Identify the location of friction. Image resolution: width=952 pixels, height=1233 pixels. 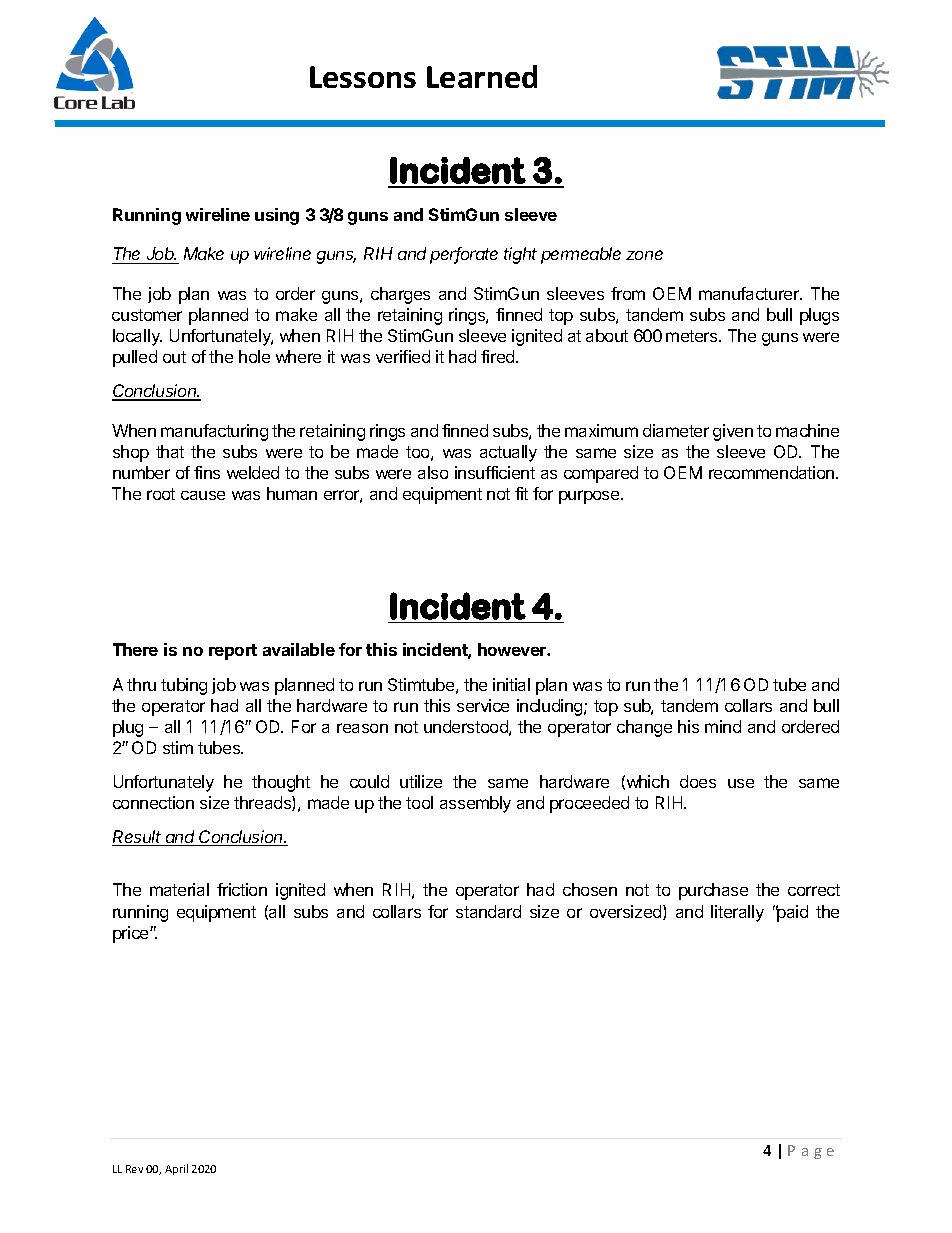
(242, 889).
